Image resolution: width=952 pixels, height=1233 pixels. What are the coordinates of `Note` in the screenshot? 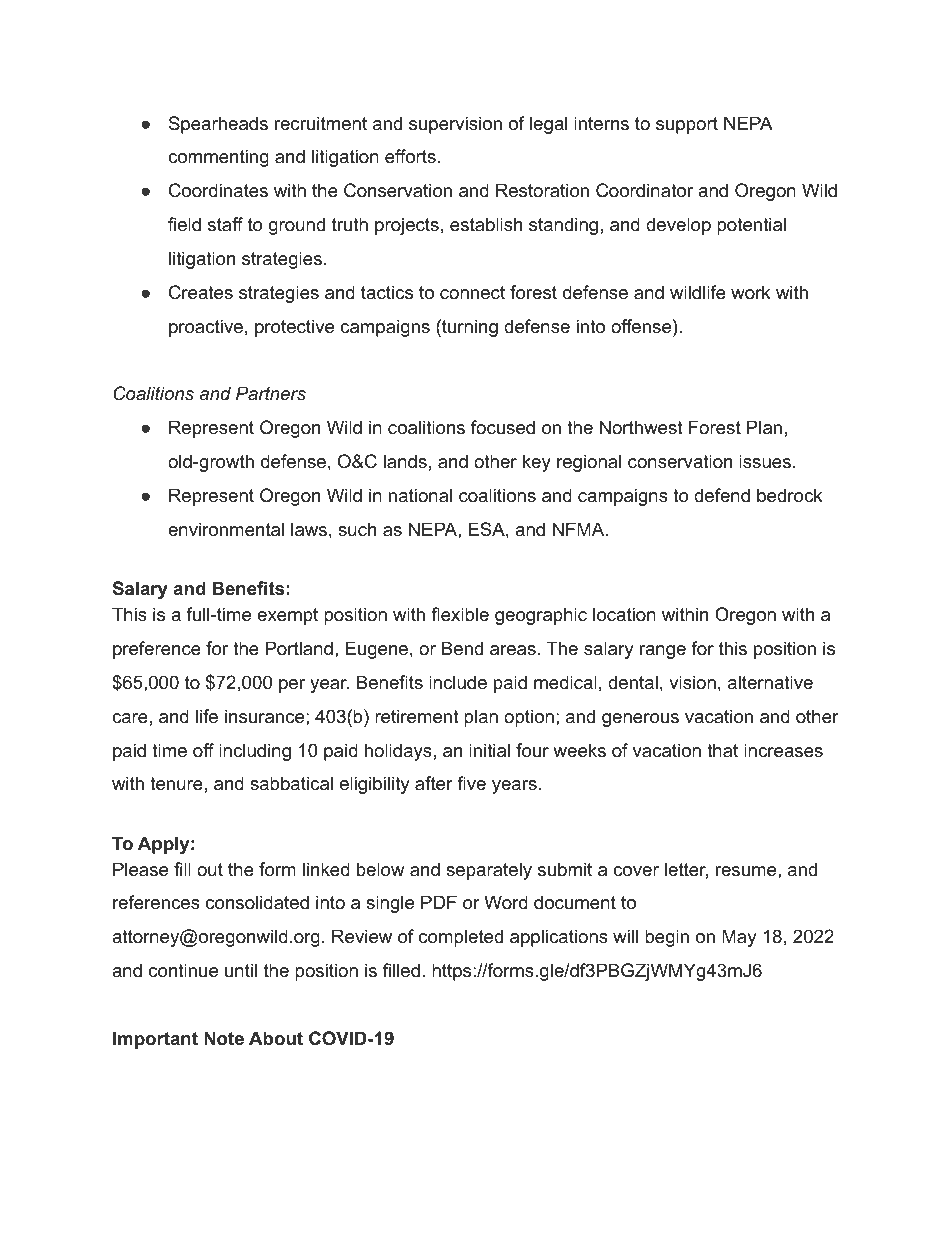 It's located at (224, 1038).
